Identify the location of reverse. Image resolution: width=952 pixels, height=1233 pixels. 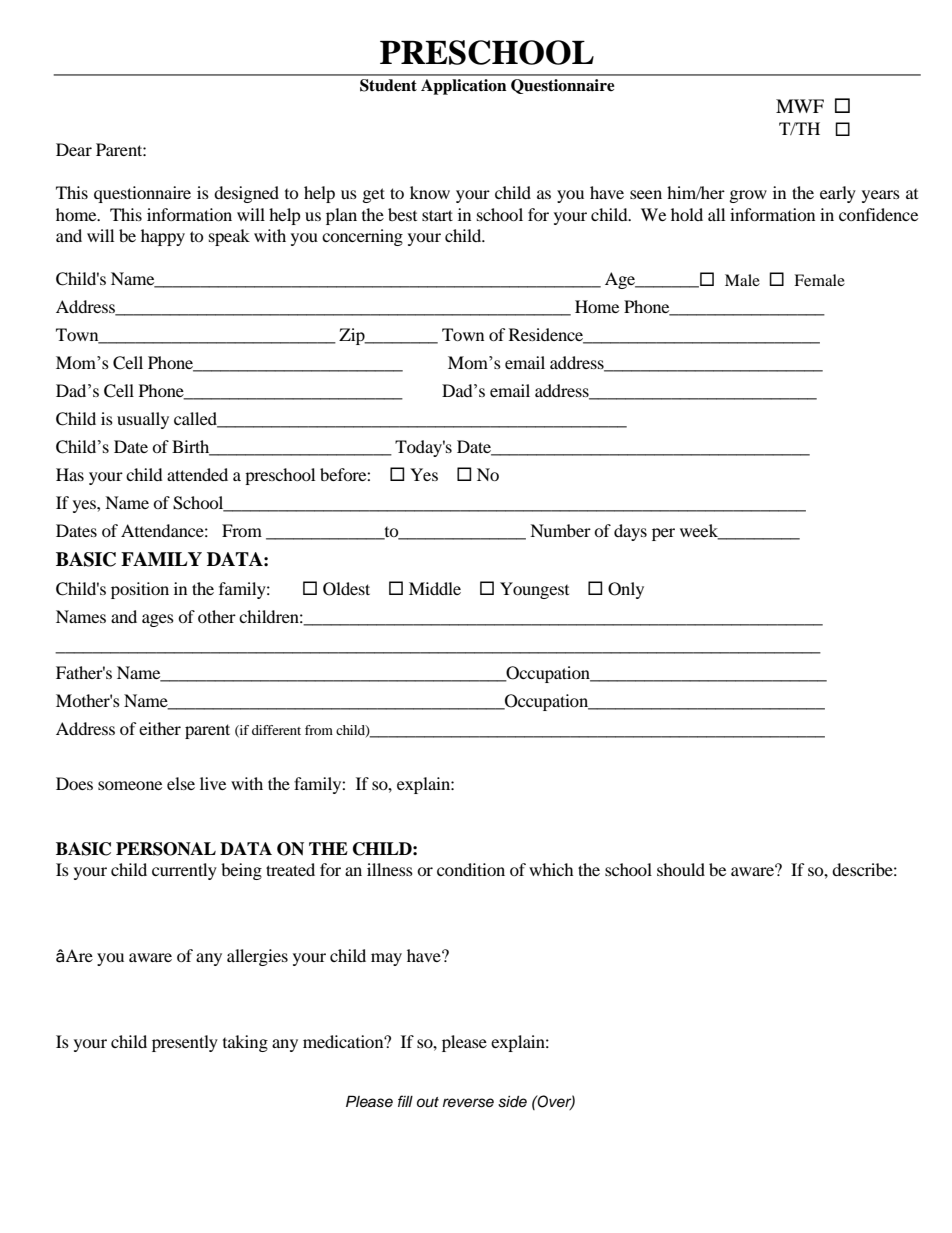
(468, 1103).
